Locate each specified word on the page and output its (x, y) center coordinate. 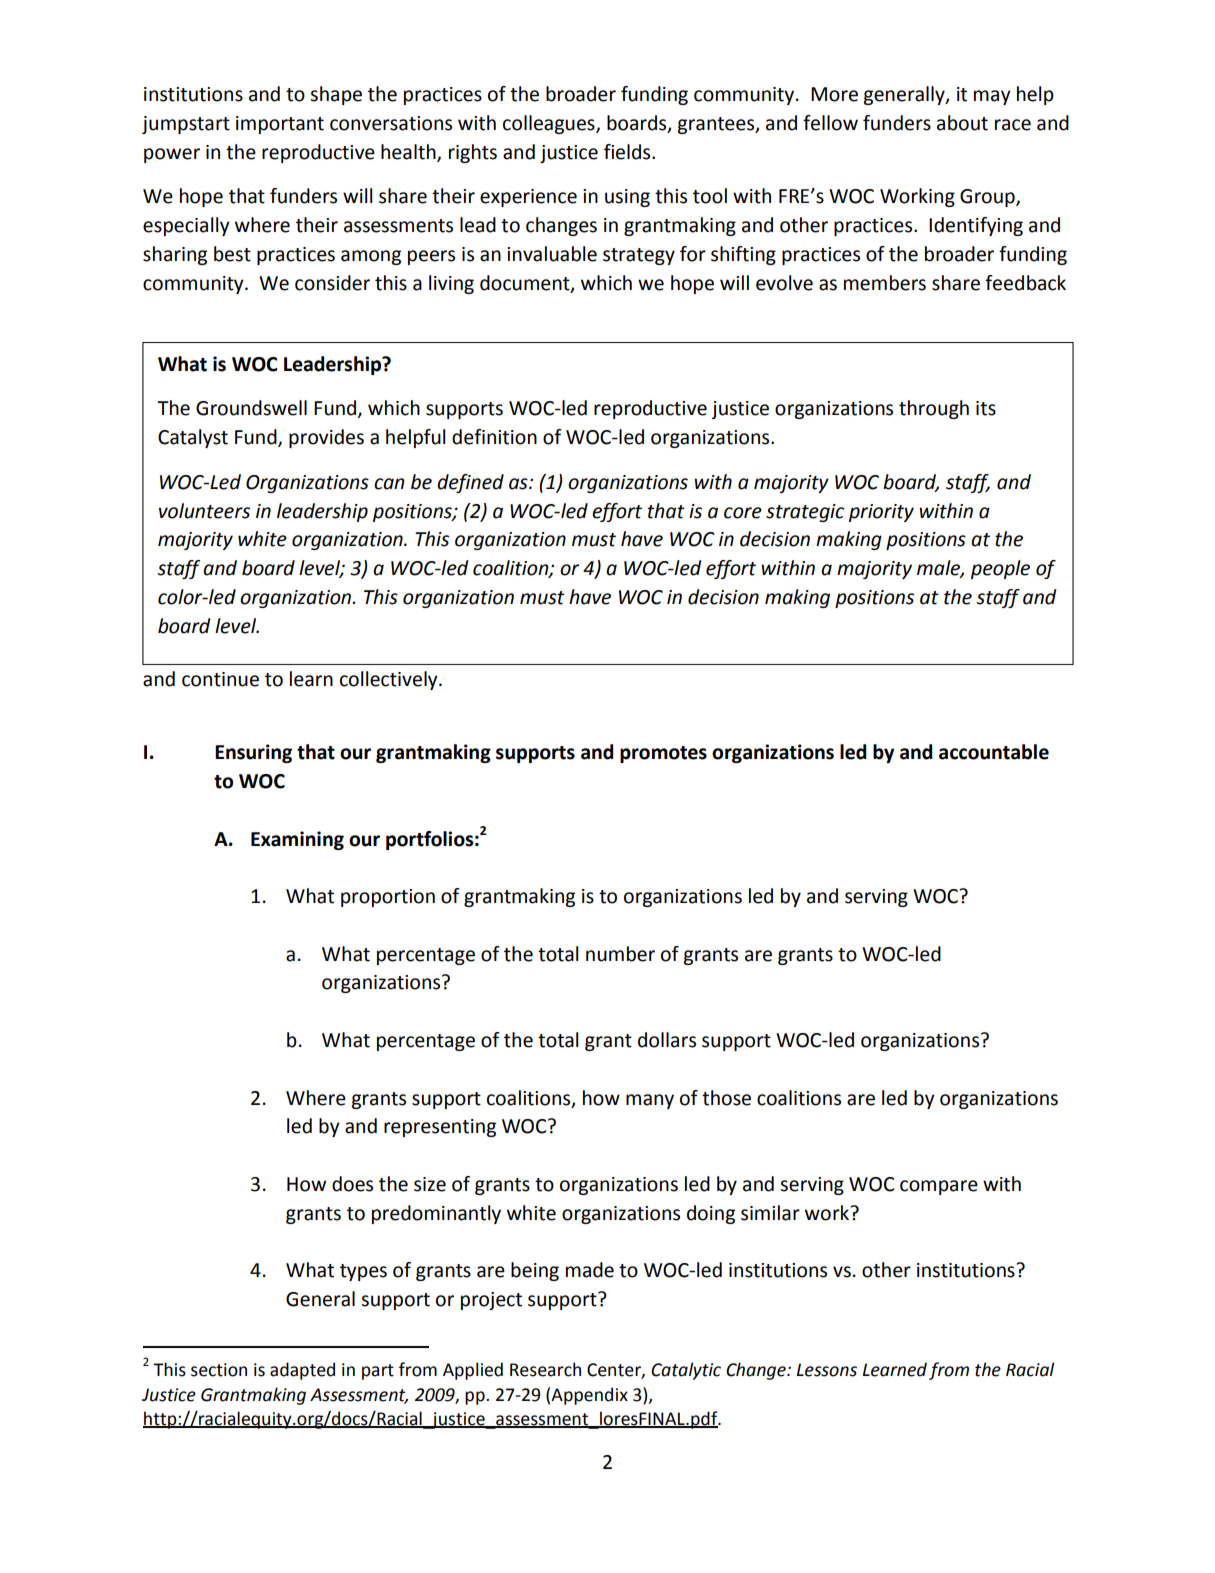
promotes (663, 754)
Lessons (827, 1370)
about (962, 123)
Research (545, 1369)
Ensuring (253, 753)
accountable (994, 752)
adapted (302, 1371)
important (280, 125)
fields (628, 152)
